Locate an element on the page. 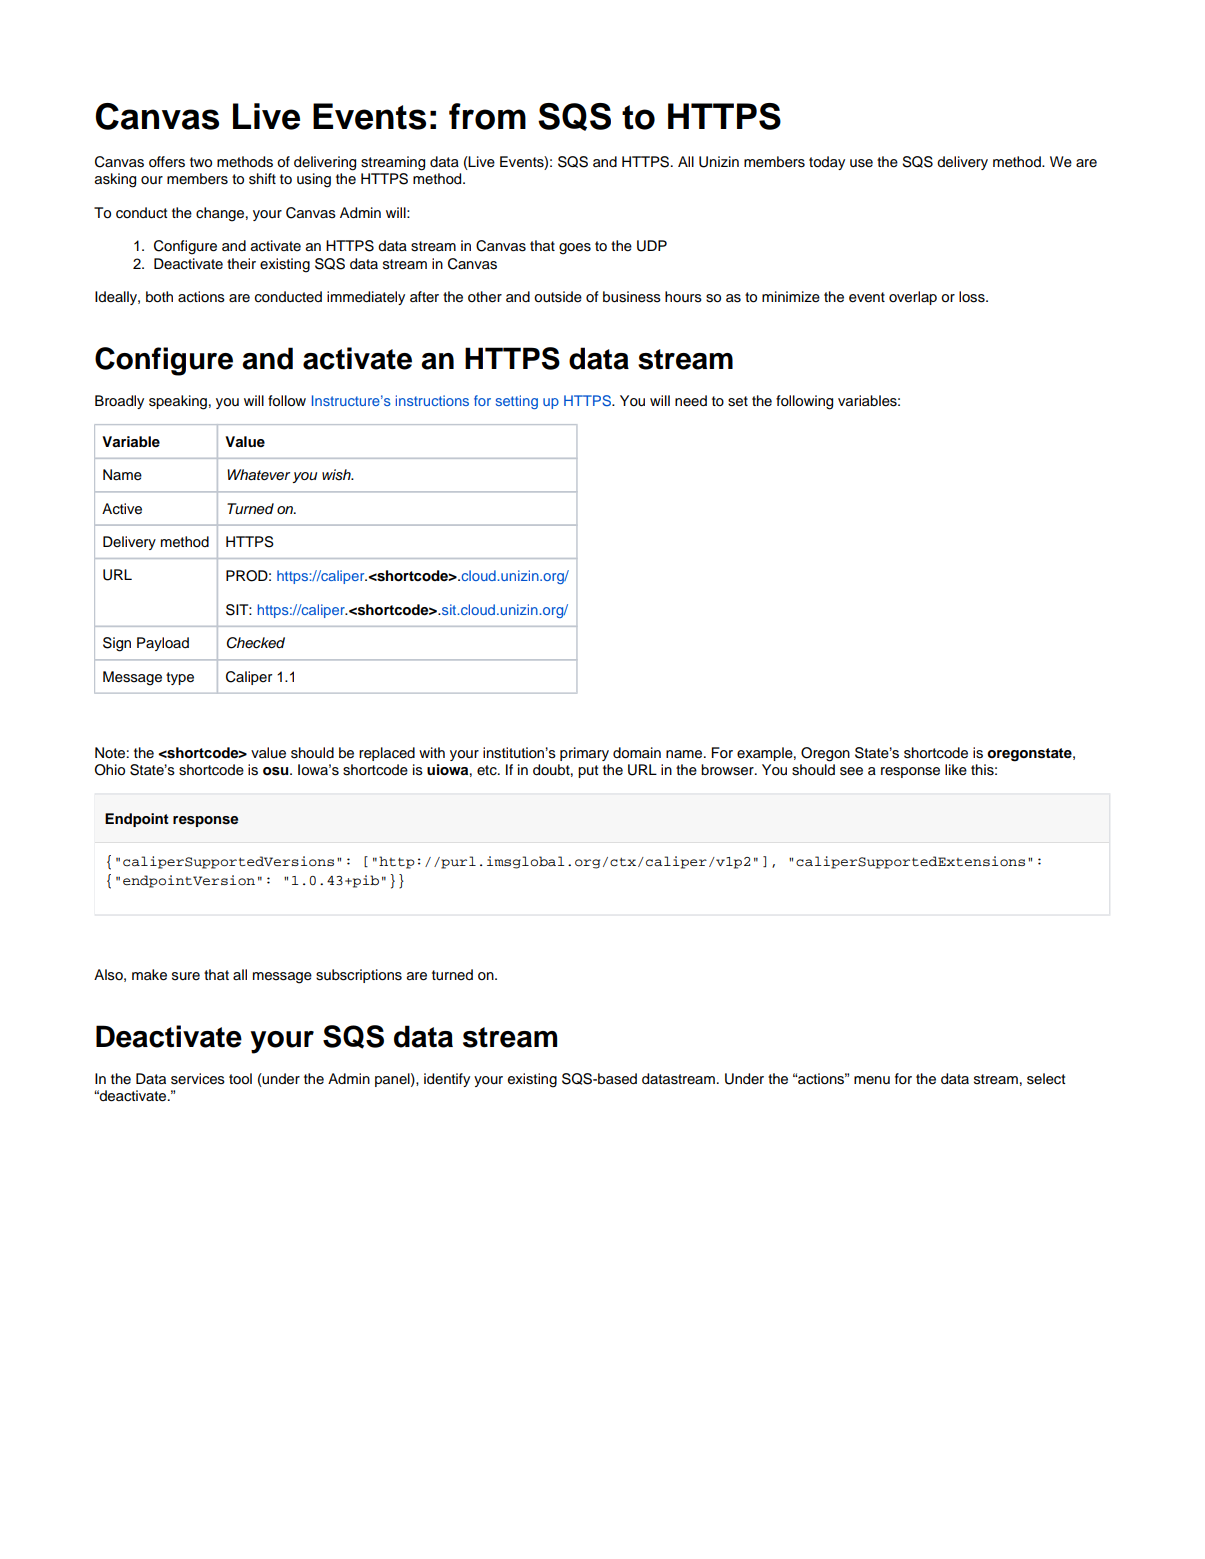  Checked is located at coordinates (256, 643).
